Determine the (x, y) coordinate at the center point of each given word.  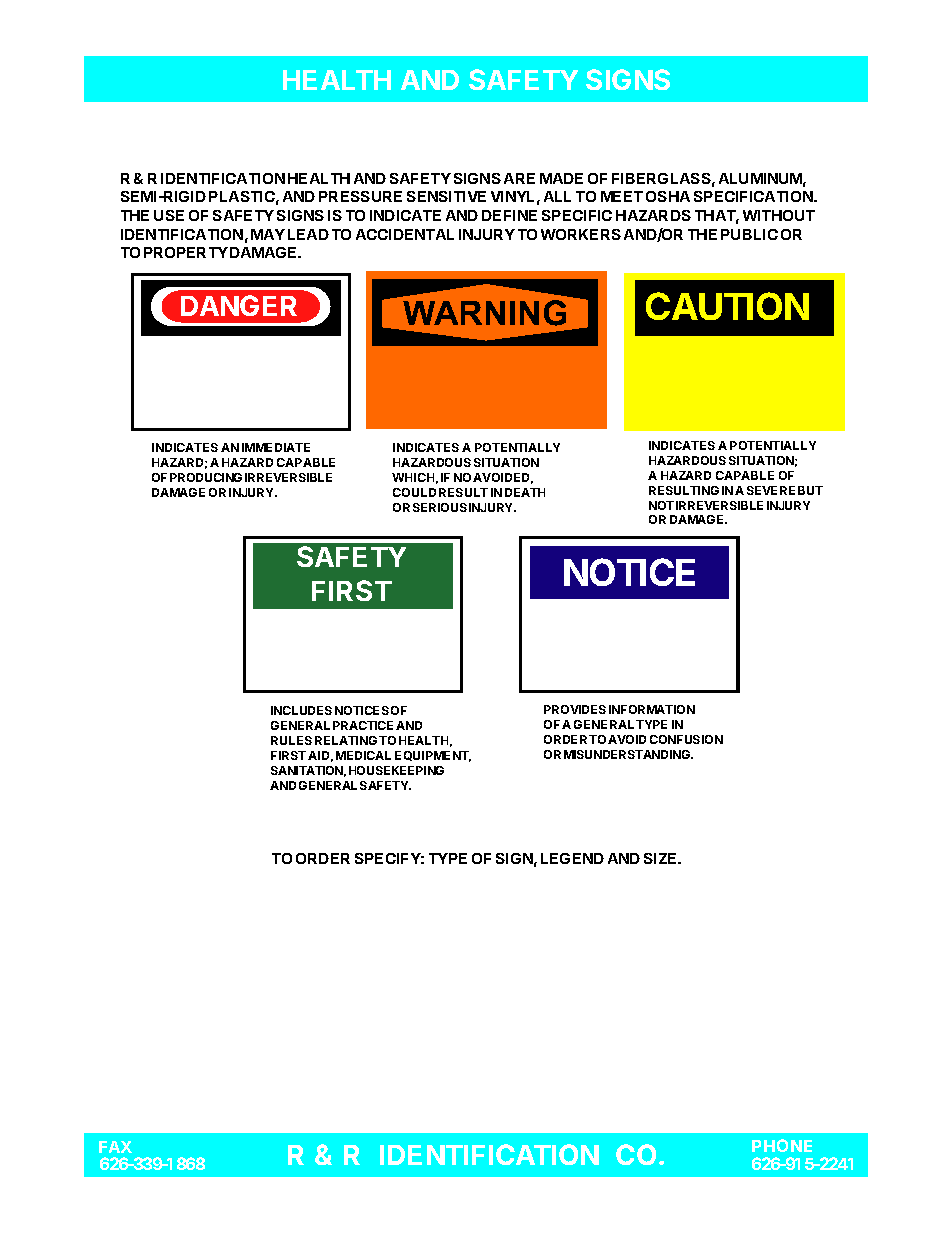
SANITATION (308, 771)
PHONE (782, 1145)
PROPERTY (186, 252)
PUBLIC (749, 234)
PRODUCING (206, 477)
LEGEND (572, 858)
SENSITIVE (446, 196)
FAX (115, 1147)
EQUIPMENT (433, 756)
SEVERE (771, 490)
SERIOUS (440, 507)
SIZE (662, 858)
